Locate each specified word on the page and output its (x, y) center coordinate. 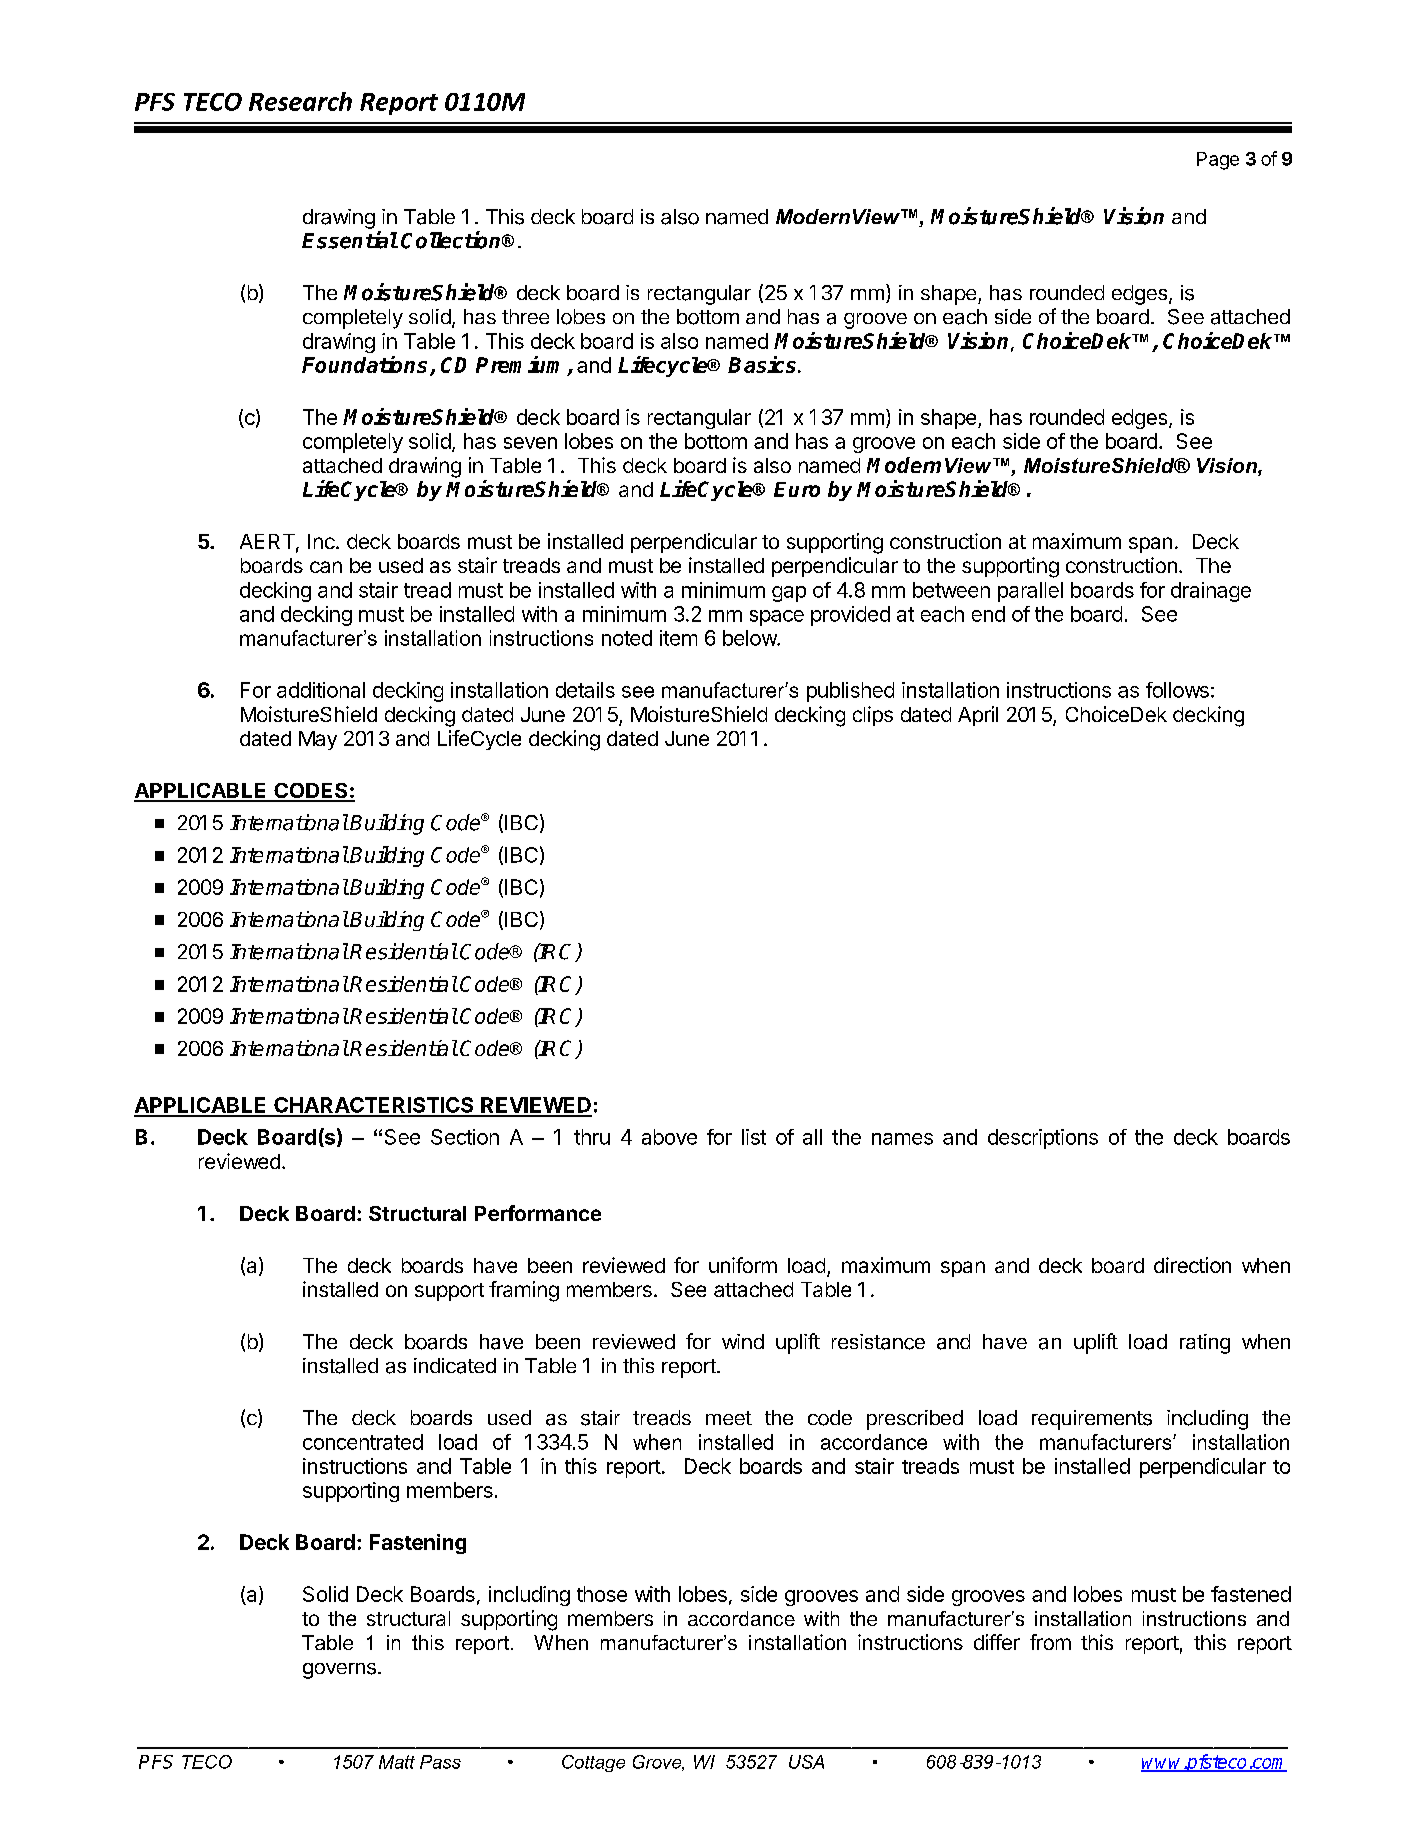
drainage (1211, 592)
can (326, 567)
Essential (350, 240)
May (318, 740)
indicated (455, 1366)
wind (743, 1341)
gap (789, 594)
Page (1218, 161)
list (754, 1137)
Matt (397, 1762)
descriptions (1043, 1139)
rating (1205, 1344)
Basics (763, 364)
